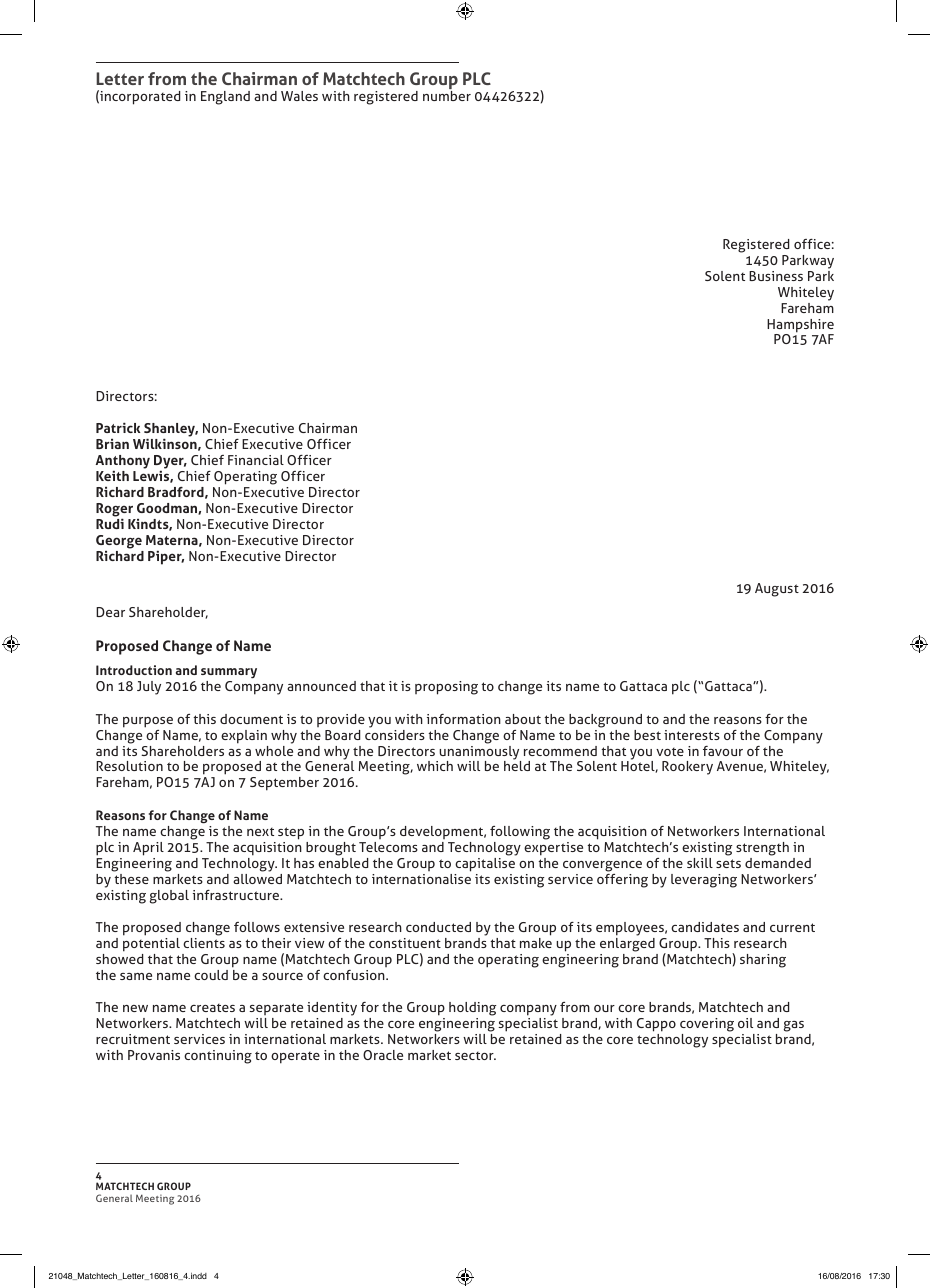  I want to click on interests, so click(692, 735).
